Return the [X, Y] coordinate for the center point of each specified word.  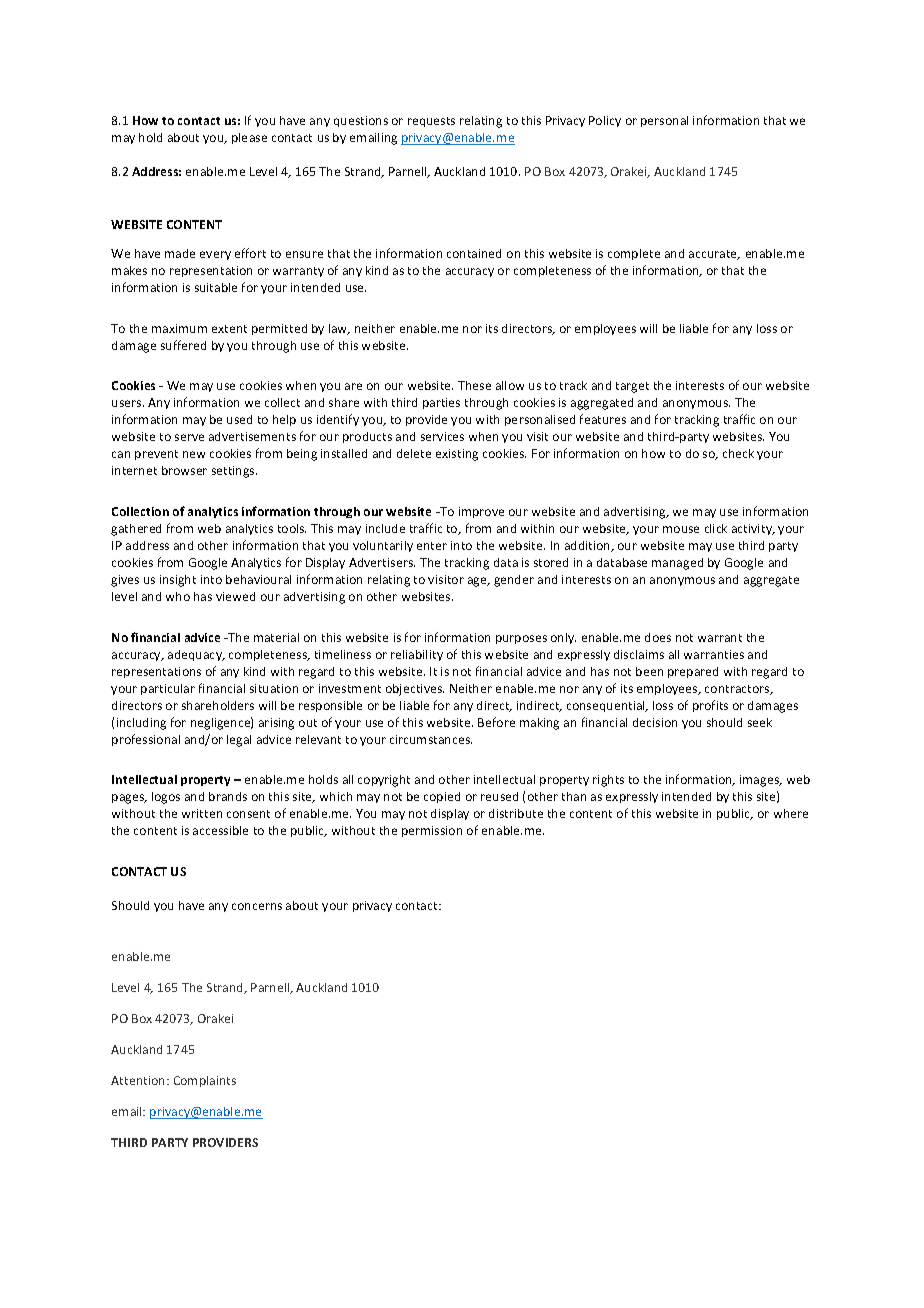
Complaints [205, 1081]
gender [514, 581]
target [632, 387]
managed [677, 564]
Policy [605, 121]
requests [431, 122]
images [760, 781]
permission [432, 831]
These [474, 385]
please [249, 138]
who [178, 596]
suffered [183, 345]
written [202, 813]
